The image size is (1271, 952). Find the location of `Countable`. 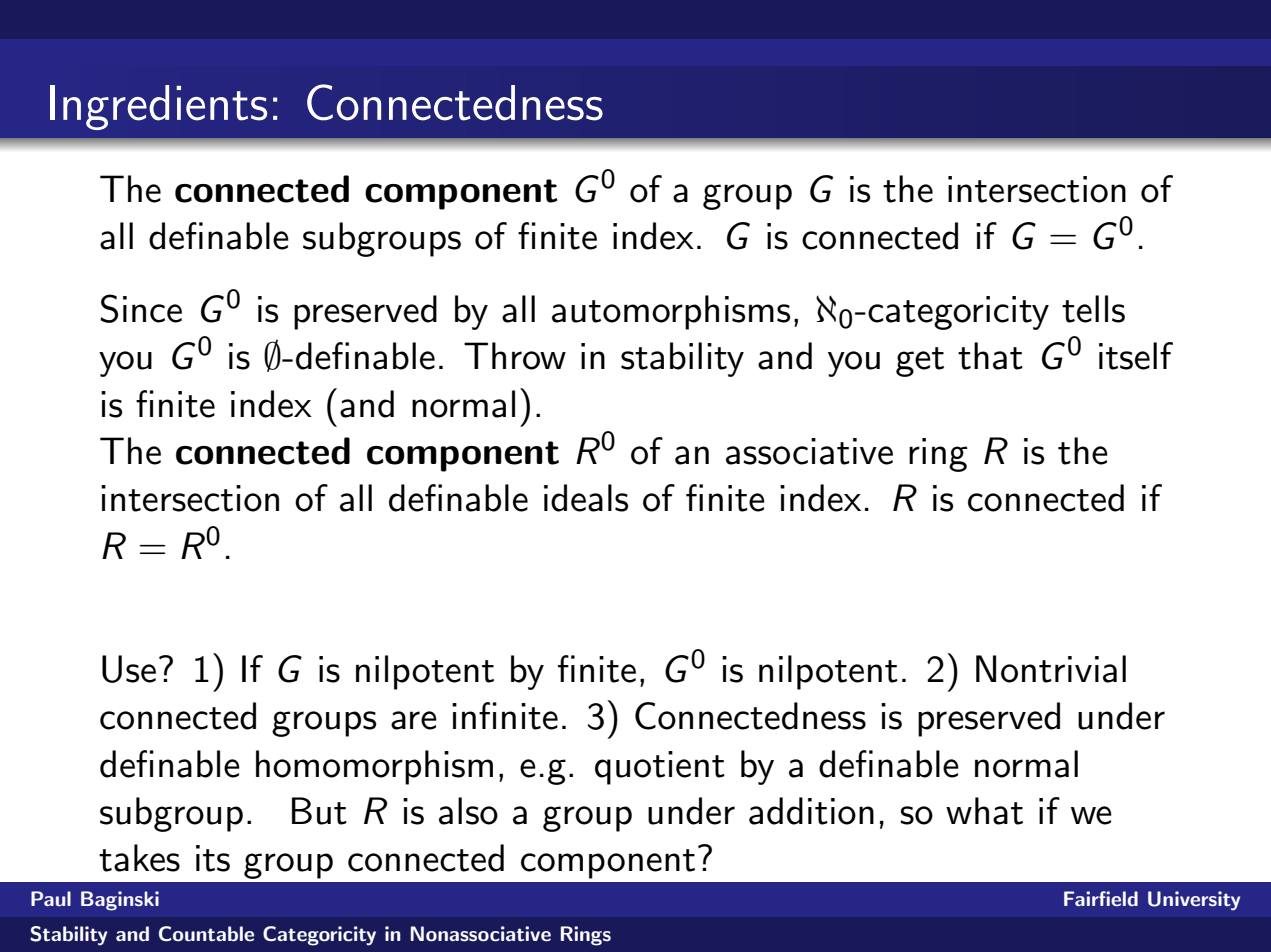

Countable is located at coordinates (206, 934).
